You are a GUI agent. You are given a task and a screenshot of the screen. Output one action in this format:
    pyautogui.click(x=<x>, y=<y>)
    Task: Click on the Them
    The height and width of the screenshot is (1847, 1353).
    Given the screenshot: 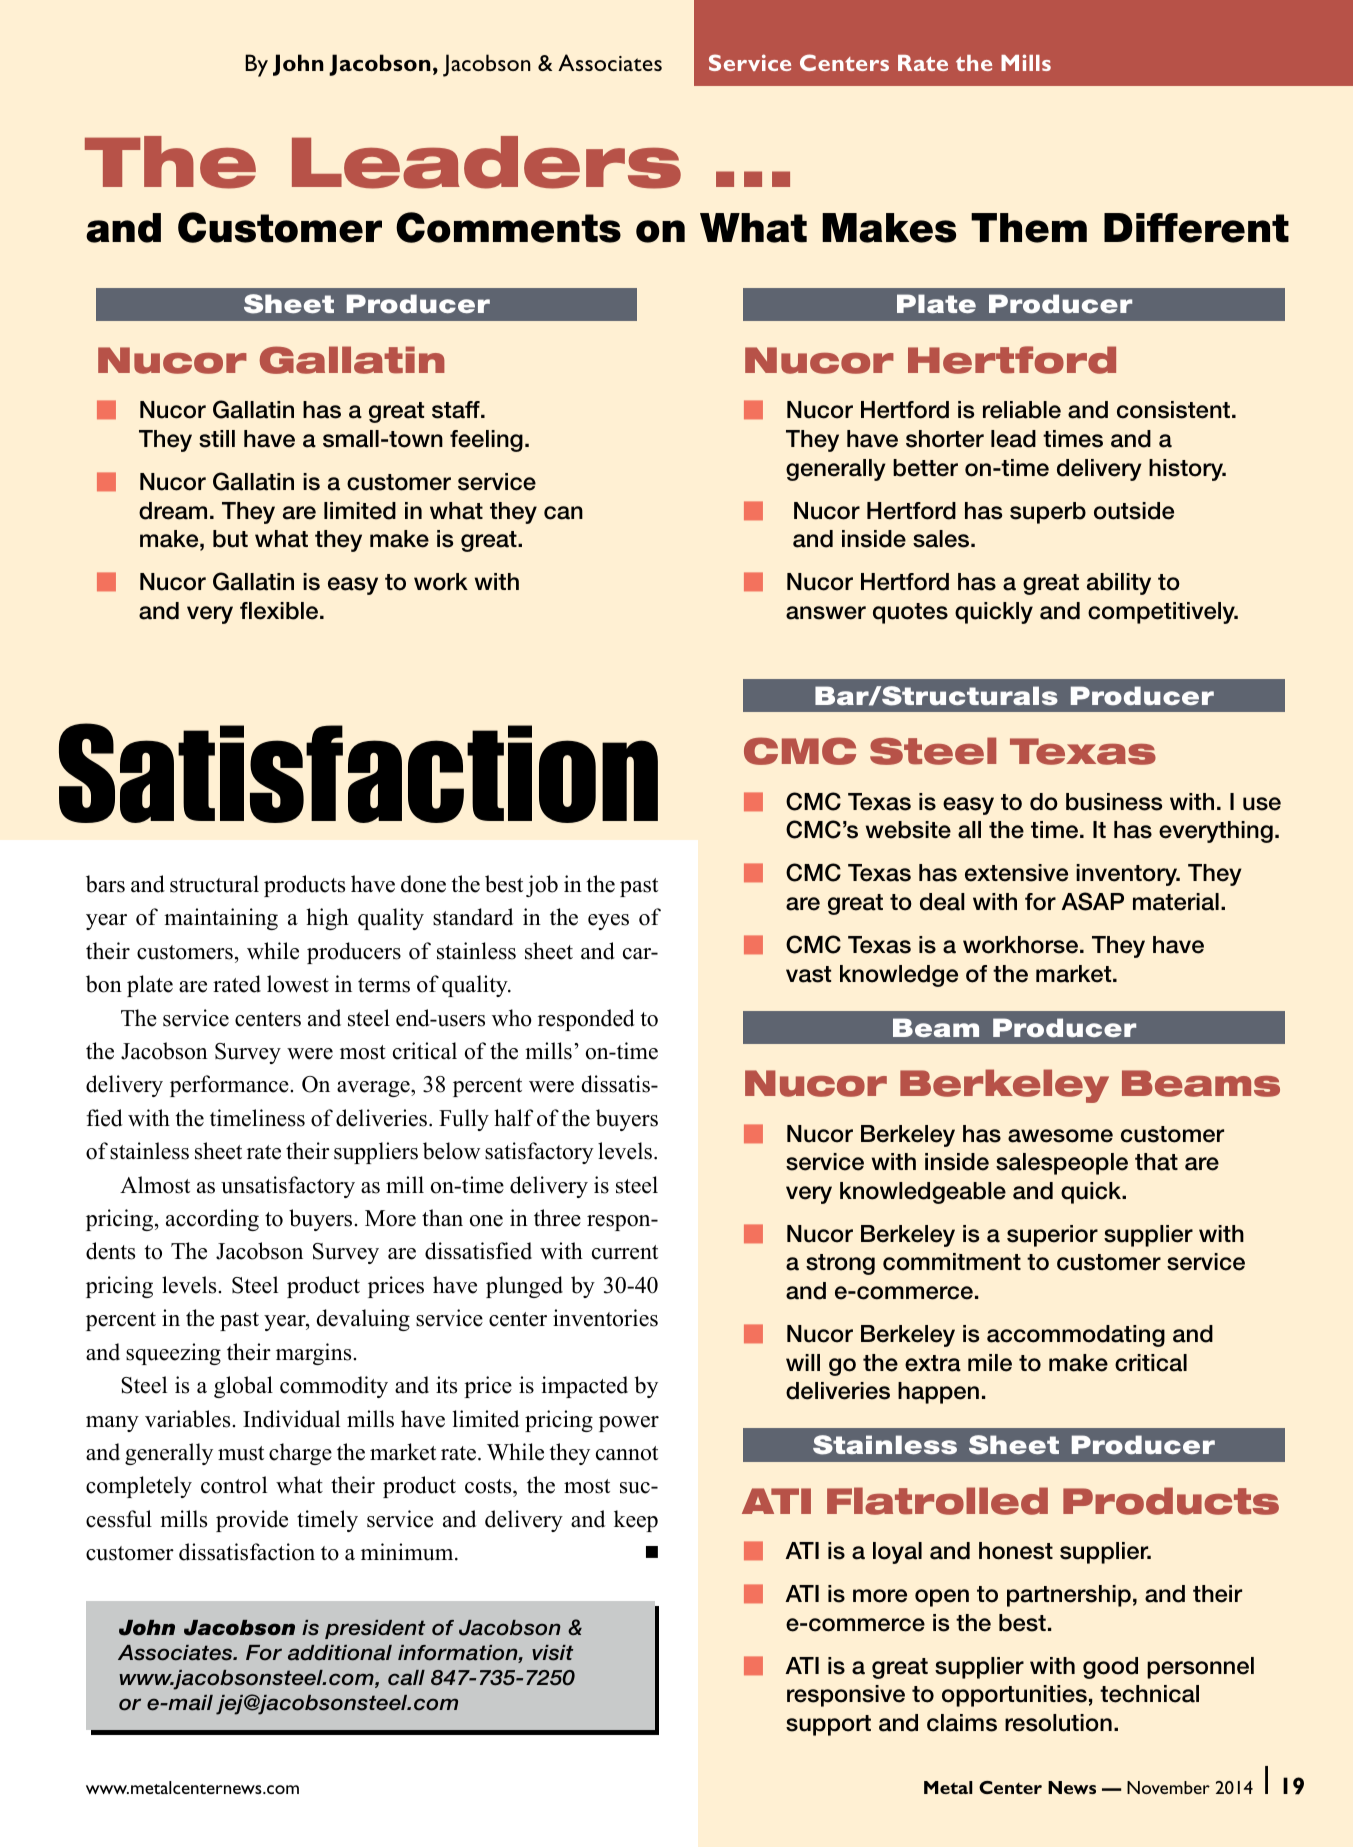 What is the action you would take?
    pyautogui.click(x=1029, y=228)
